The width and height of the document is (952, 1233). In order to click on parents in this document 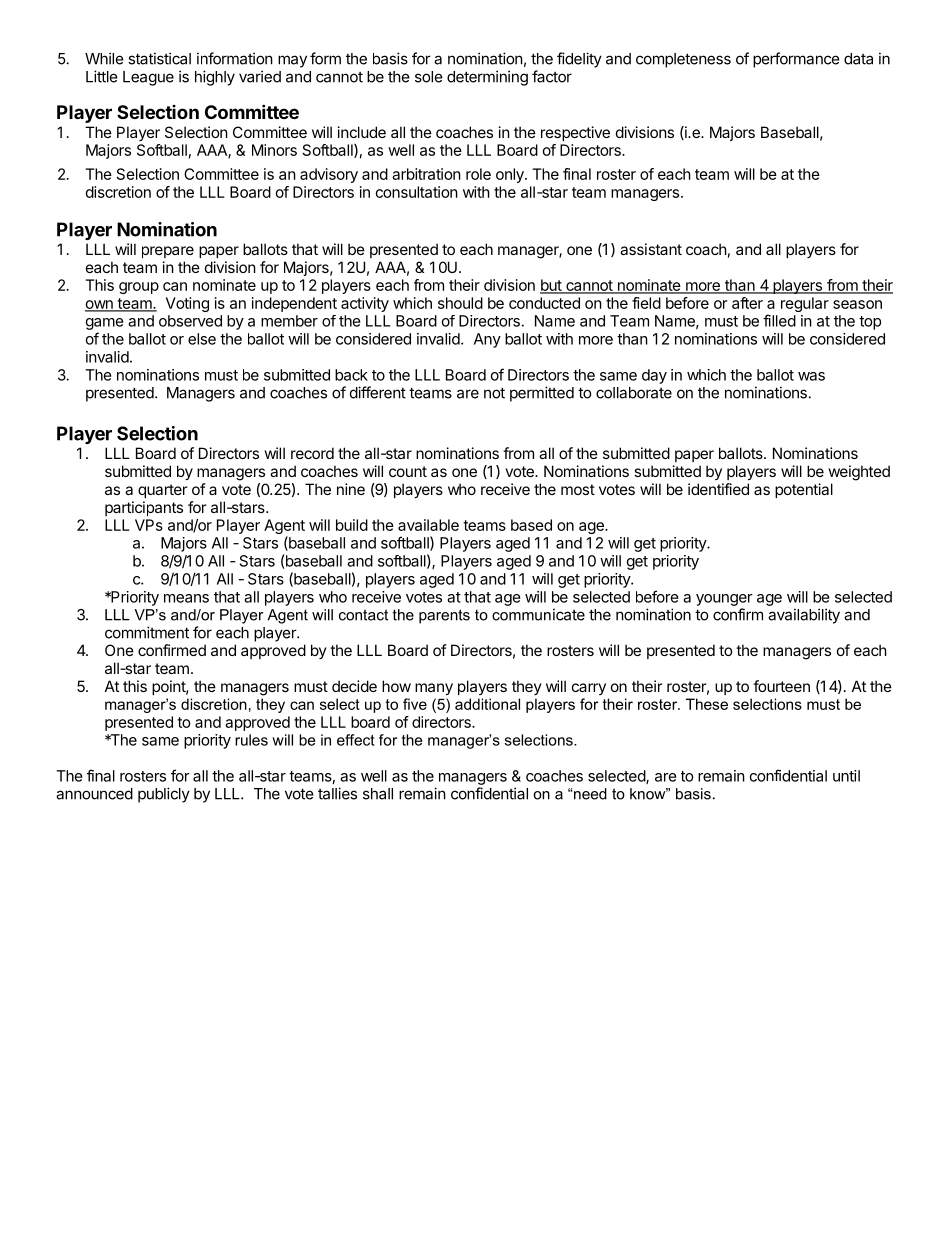, I will do `click(444, 616)`.
